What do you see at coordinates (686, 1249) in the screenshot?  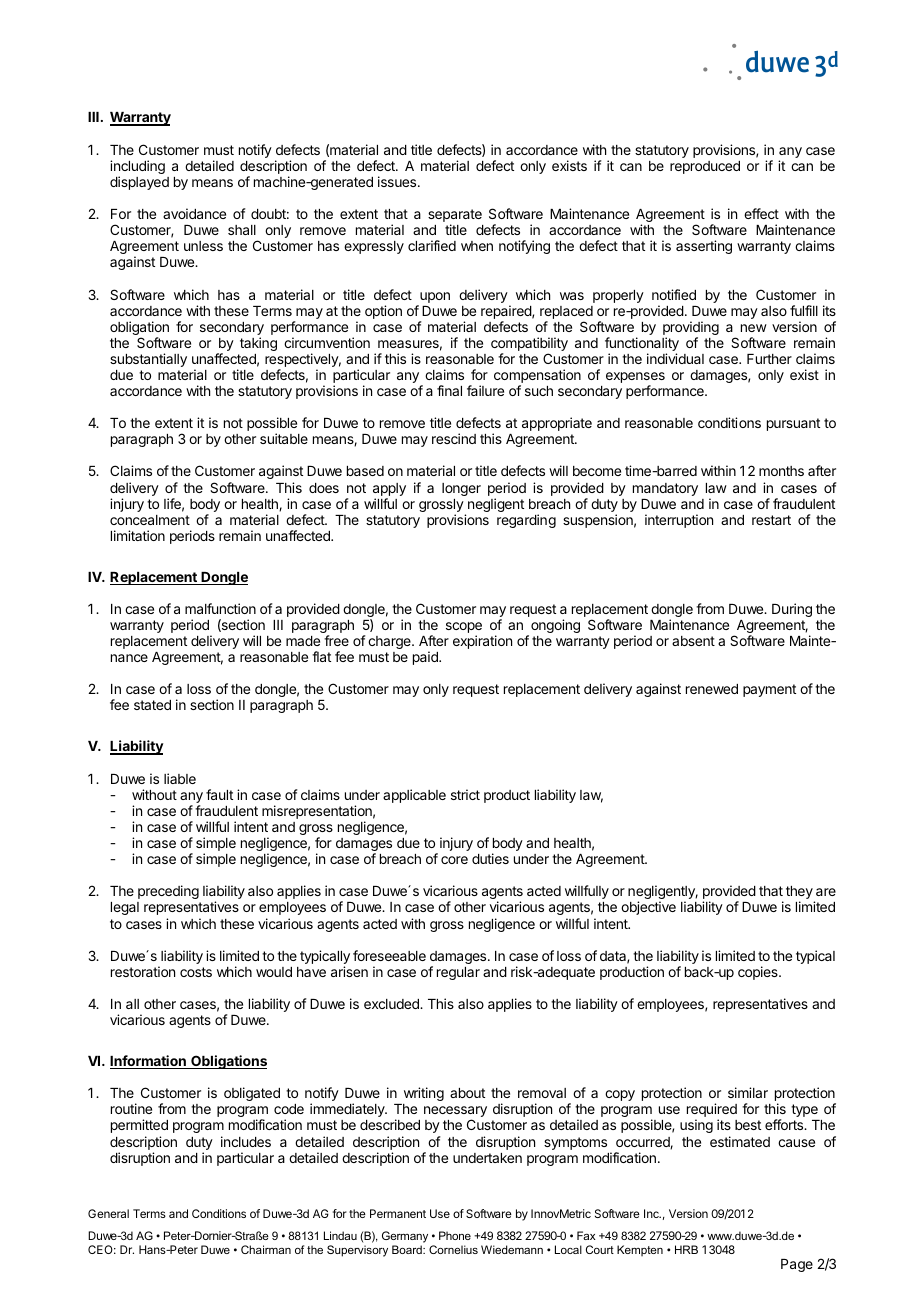 I see `HRB` at bounding box center [686, 1249].
